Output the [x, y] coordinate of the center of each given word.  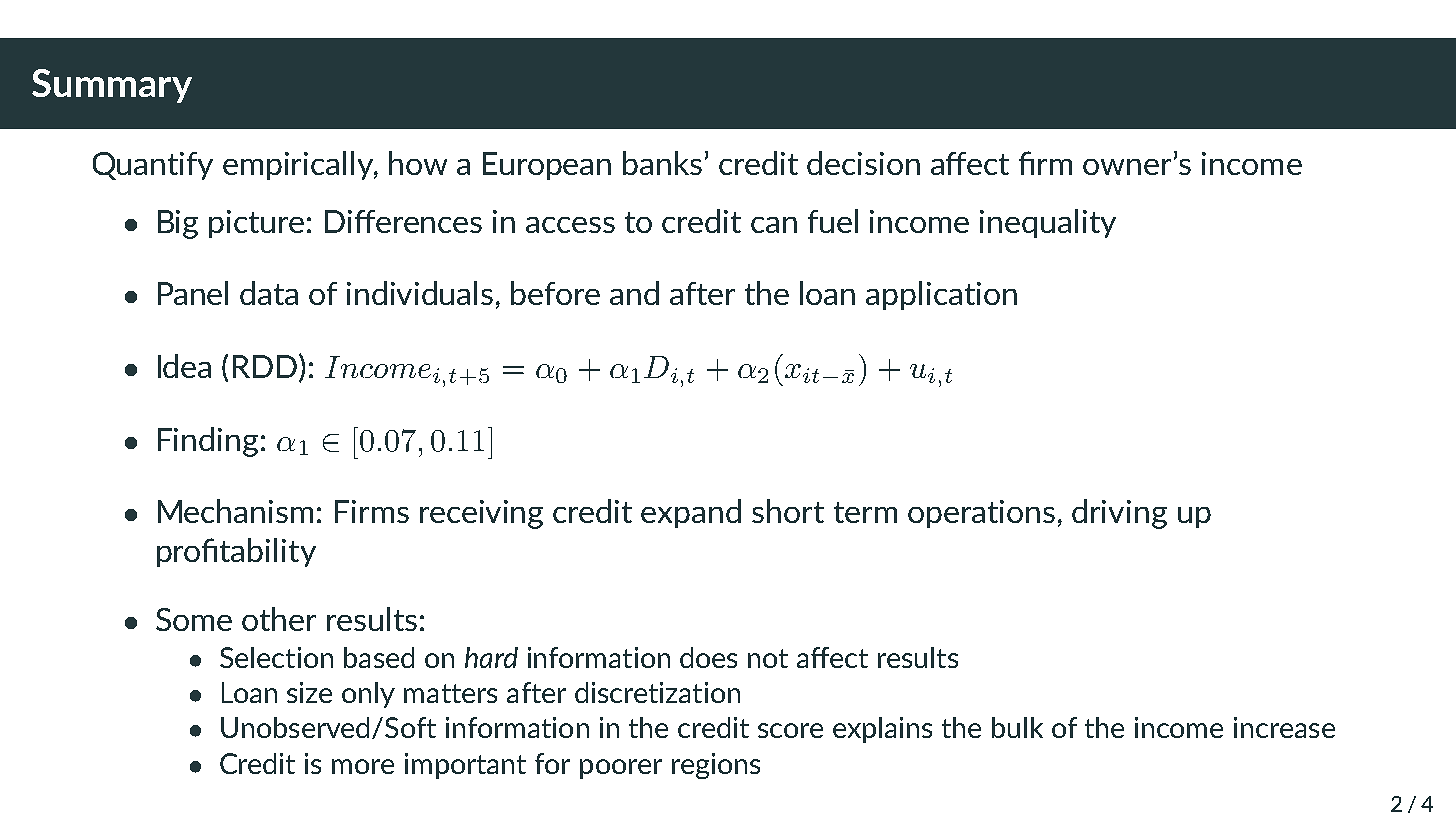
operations [981, 514]
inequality [1048, 223]
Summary [112, 86]
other [279, 619]
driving [1119, 514]
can [774, 225]
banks [662, 163]
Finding [208, 442]
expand [691, 513]
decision [863, 163]
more [363, 766]
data [269, 293]
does [708, 657]
